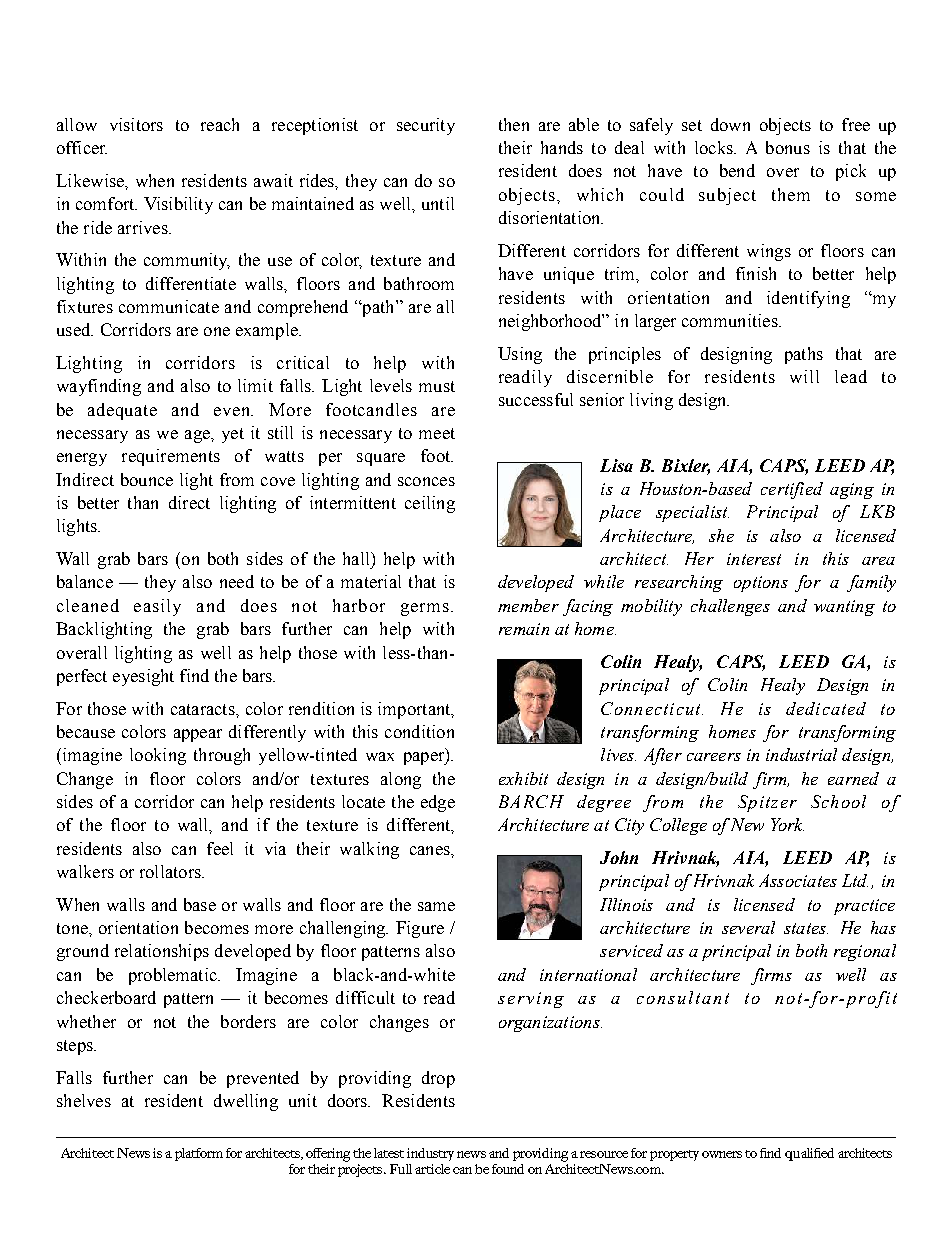  What do you see at coordinates (136, 124) in the screenshot?
I see `visitors` at bounding box center [136, 124].
